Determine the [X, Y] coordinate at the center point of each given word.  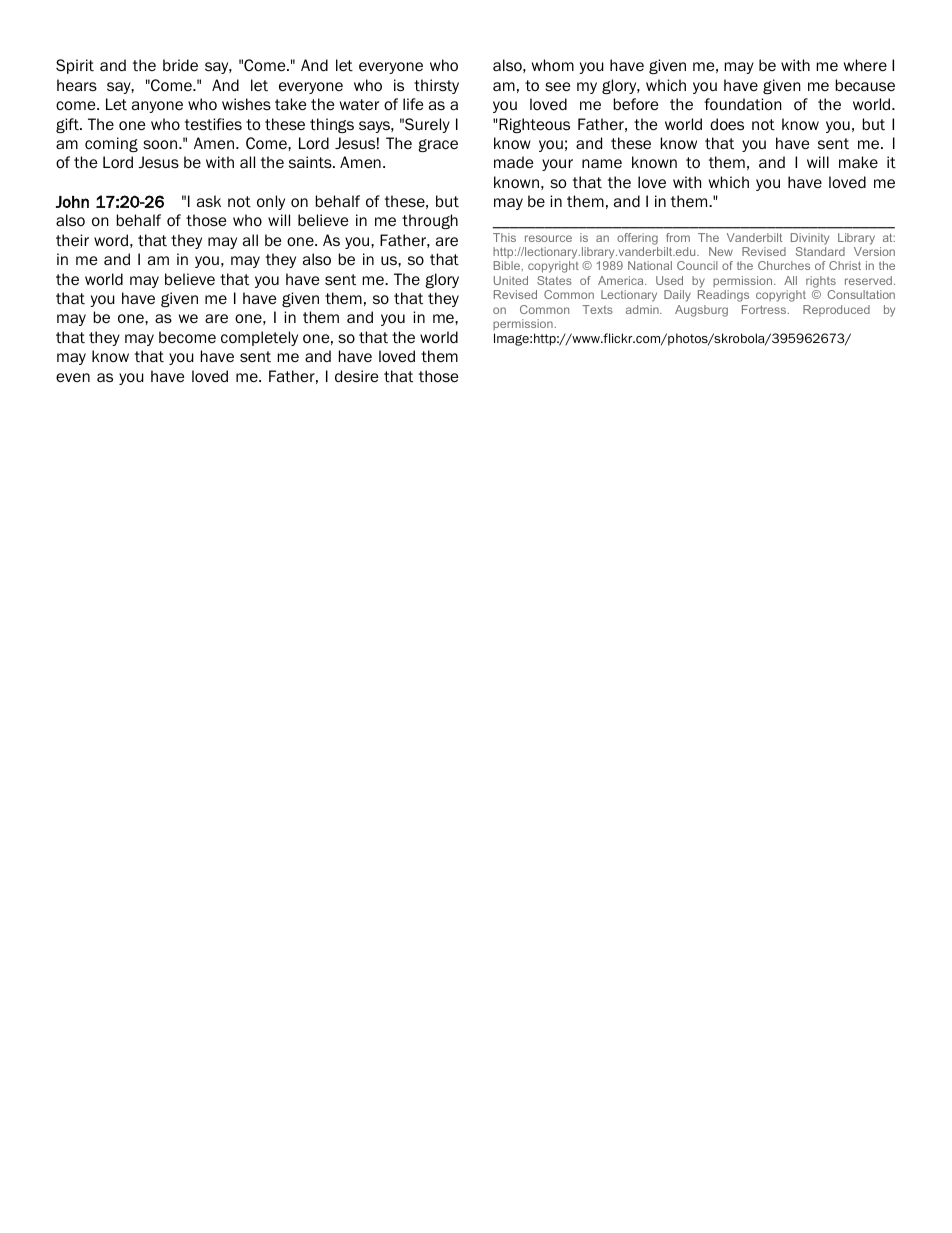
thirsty [436, 86]
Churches [784, 265]
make [858, 162]
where [865, 65]
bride [180, 65]
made [513, 162]
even [73, 378]
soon [161, 145]
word [111, 240]
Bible [508, 265]
